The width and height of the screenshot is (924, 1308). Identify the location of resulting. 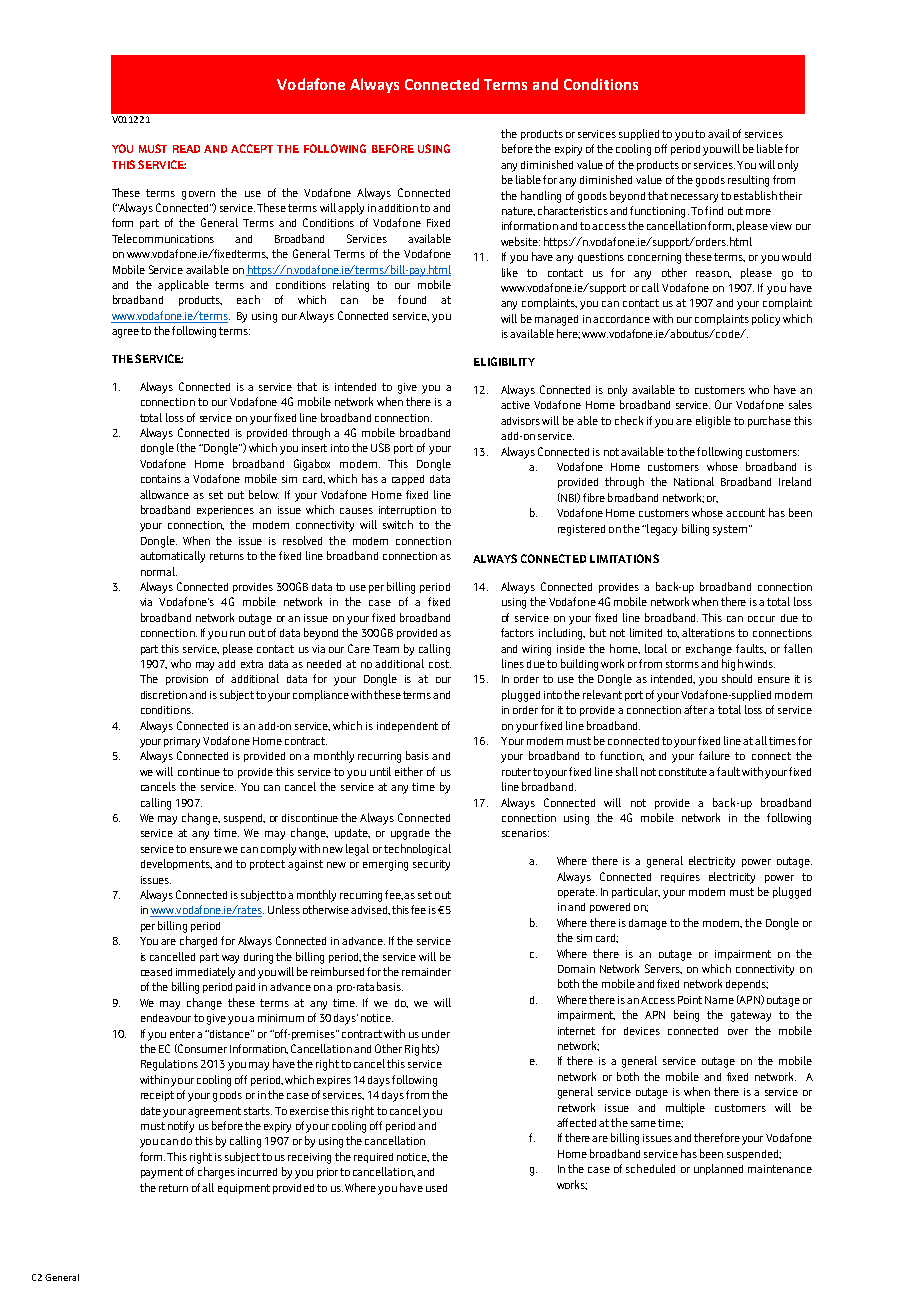
(748, 181).
